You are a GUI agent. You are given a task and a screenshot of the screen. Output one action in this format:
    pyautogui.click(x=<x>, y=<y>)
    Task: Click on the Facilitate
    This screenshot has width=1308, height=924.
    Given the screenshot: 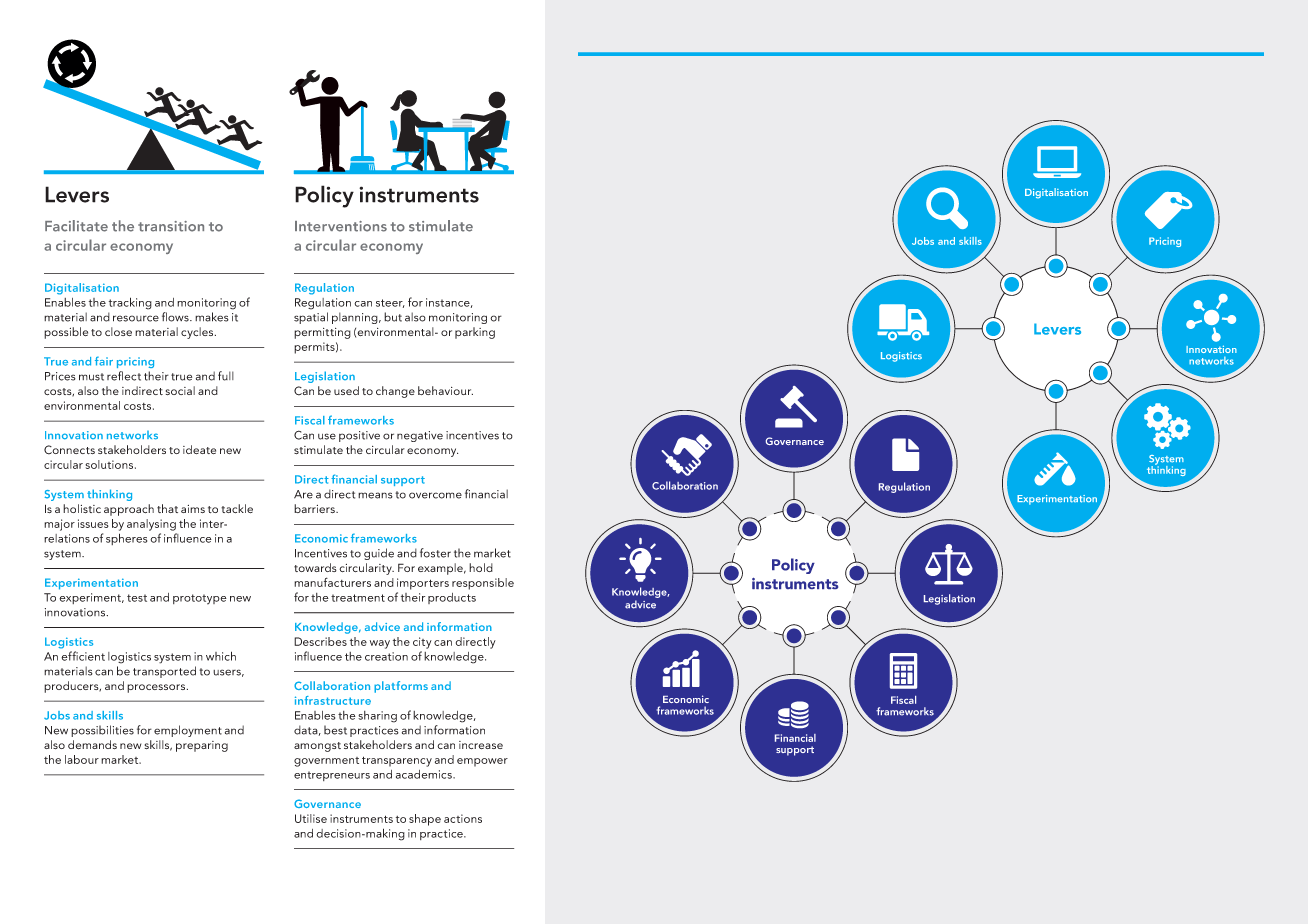 What is the action you would take?
    pyautogui.click(x=76, y=226)
